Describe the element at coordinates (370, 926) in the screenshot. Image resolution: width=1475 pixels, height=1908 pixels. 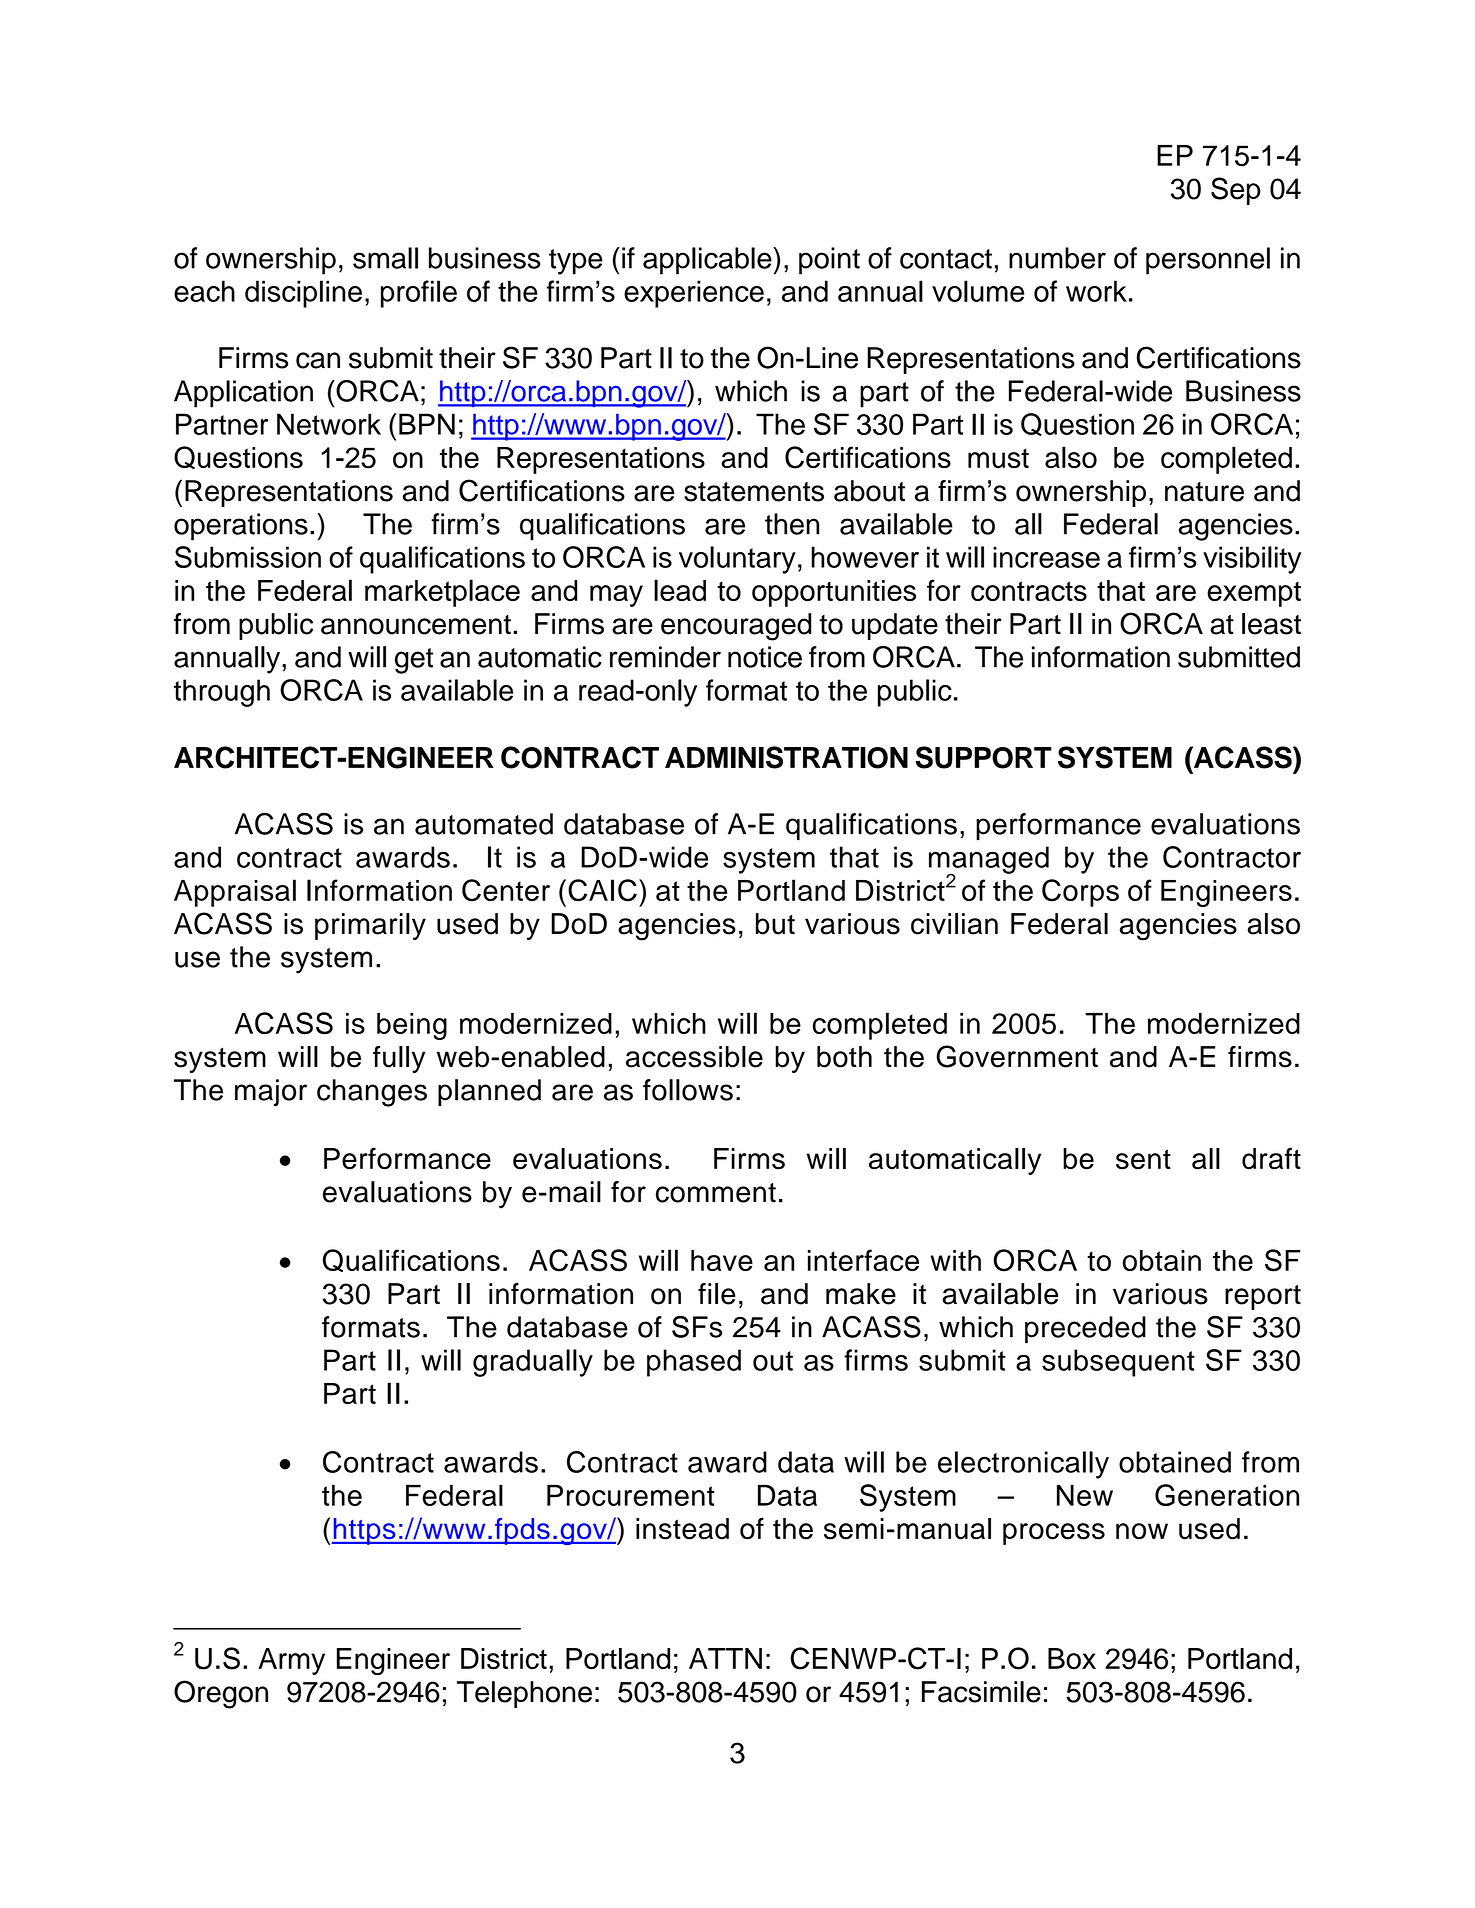
I see `primarily` at that location.
